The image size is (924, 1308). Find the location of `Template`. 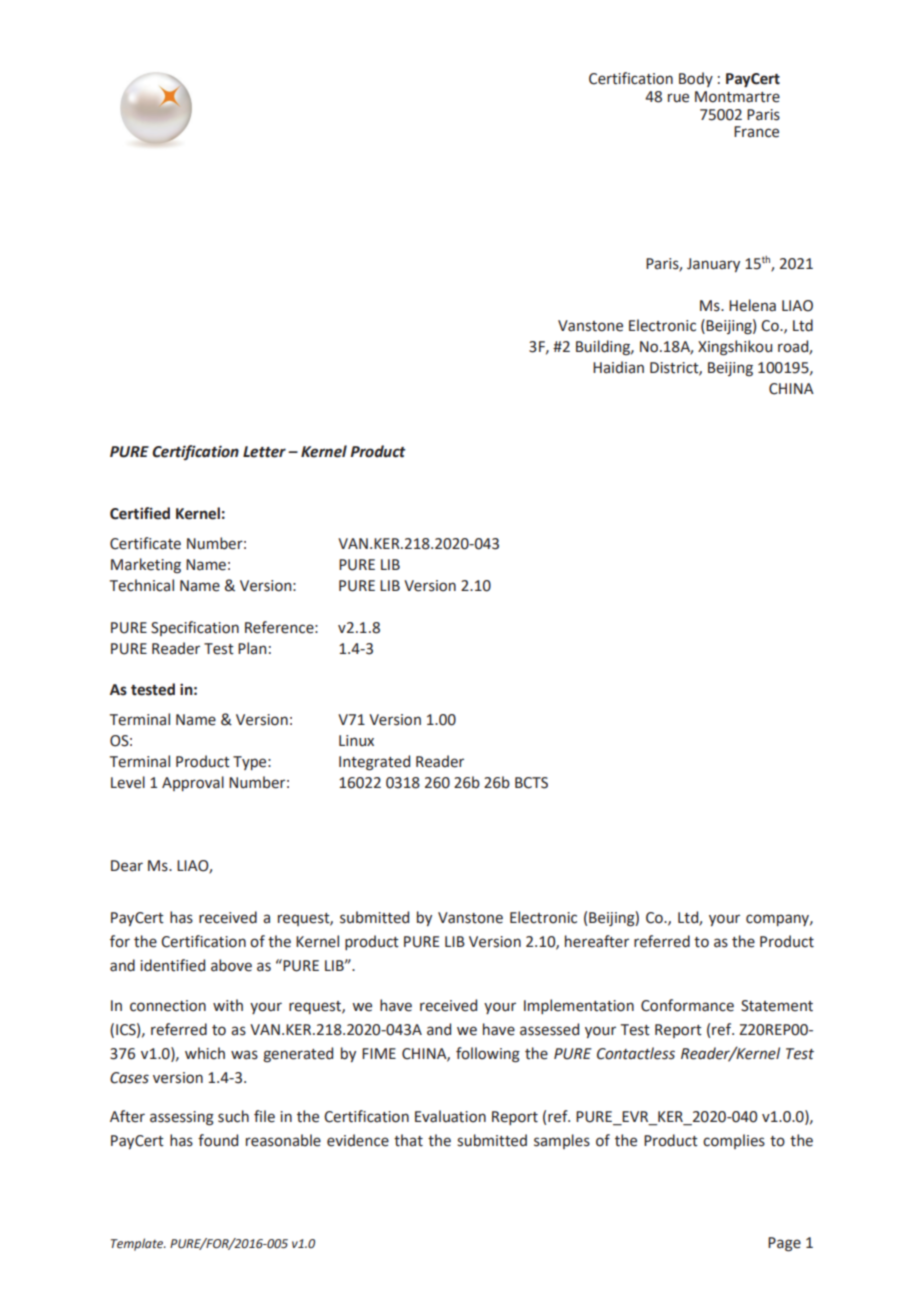

Template is located at coordinates (138, 1244).
